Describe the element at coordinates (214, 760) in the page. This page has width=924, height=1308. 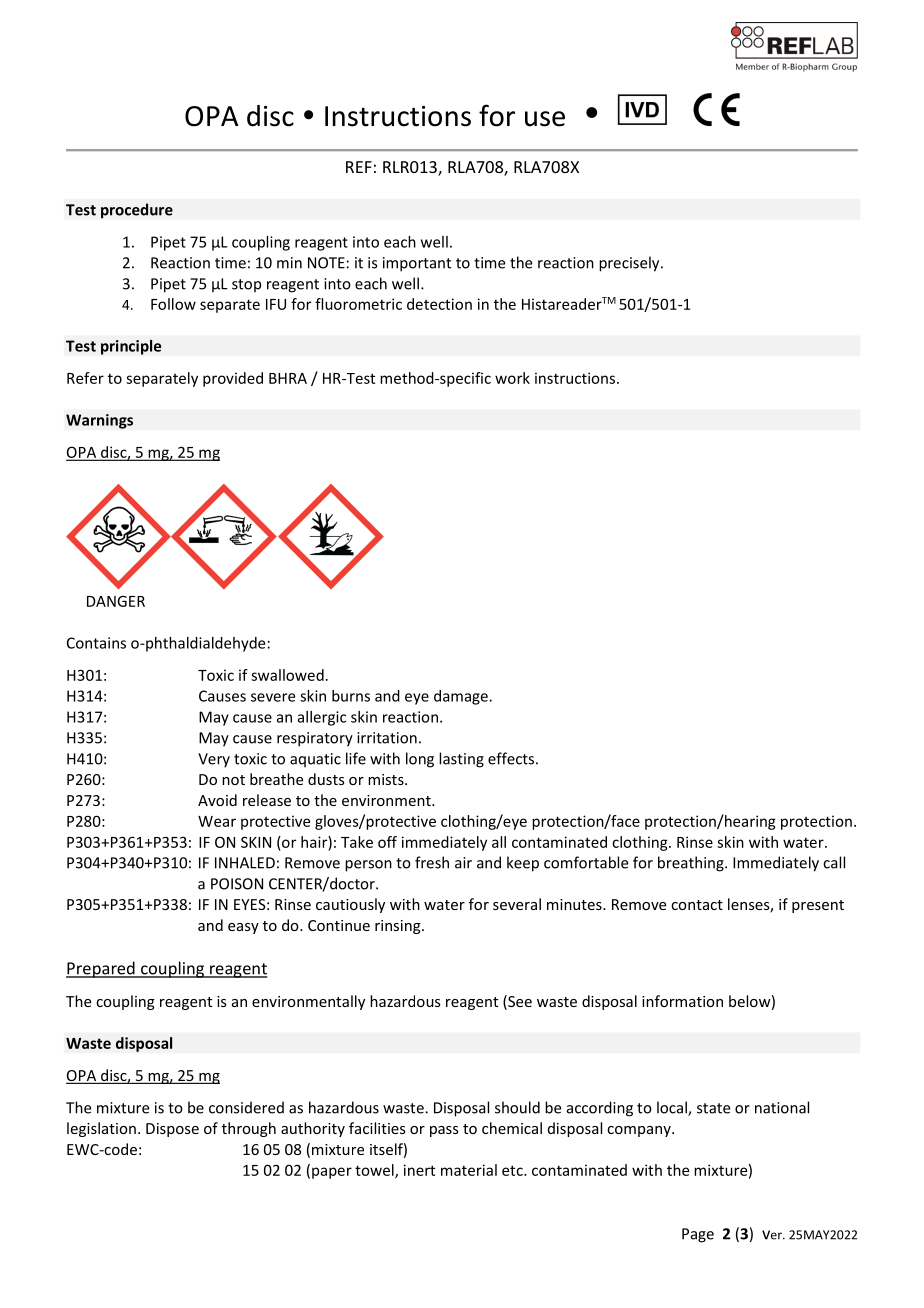
I see `Very` at that location.
